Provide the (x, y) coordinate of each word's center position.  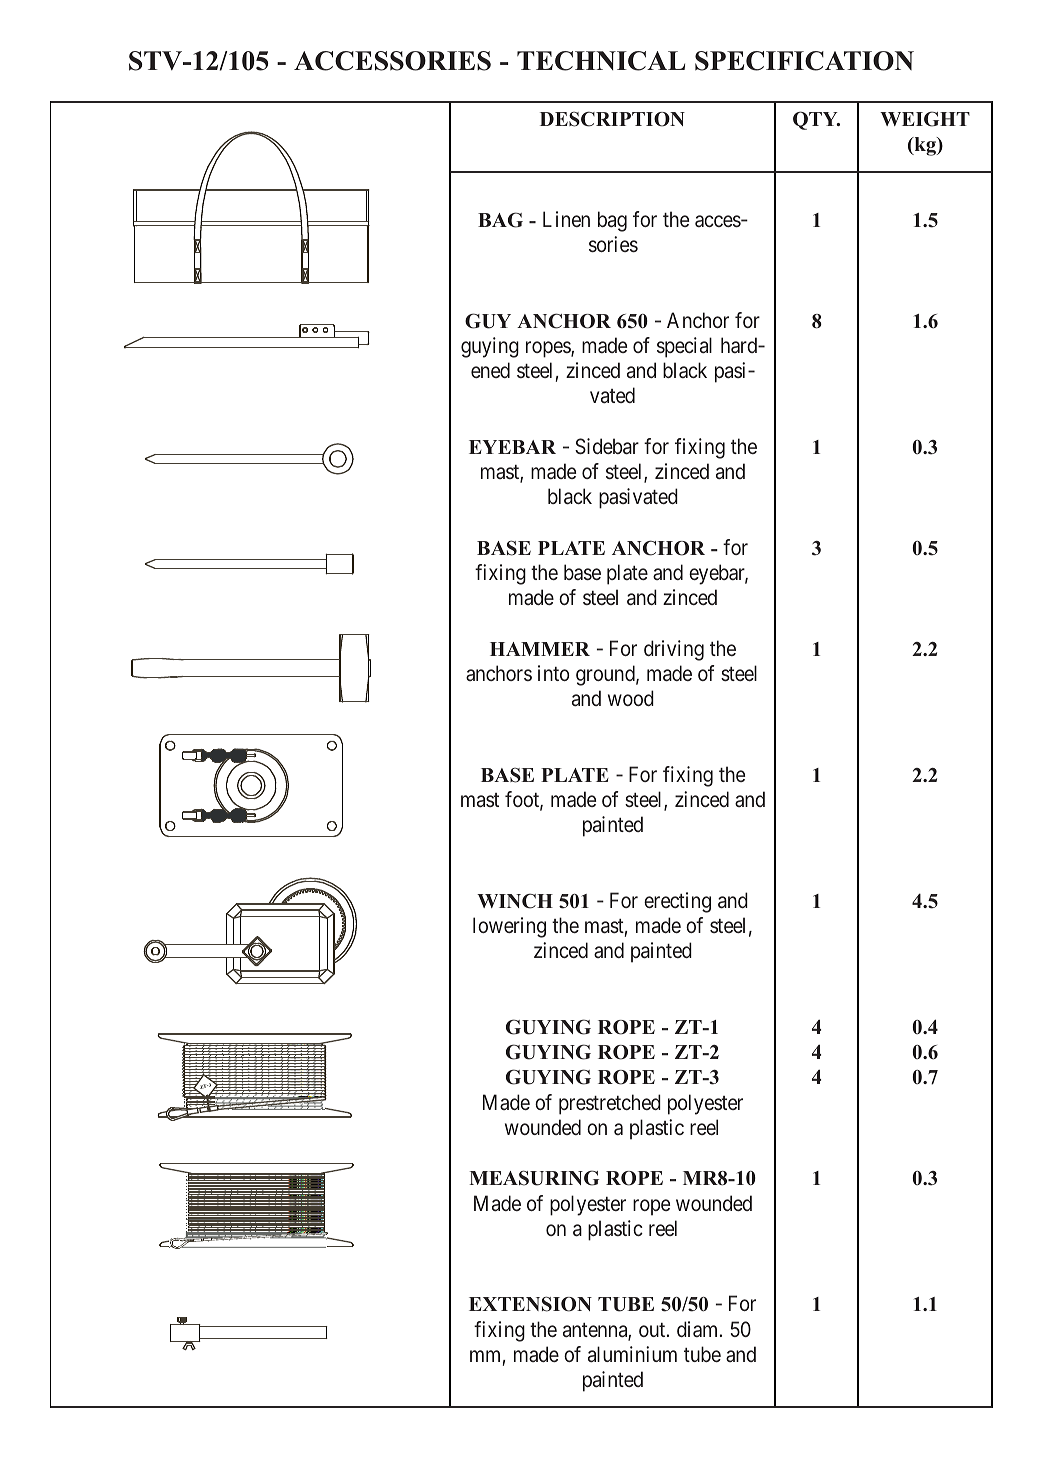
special (684, 347)
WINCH (515, 901)
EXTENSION (530, 1304)
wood (631, 698)
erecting (677, 902)
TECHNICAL (601, 61)
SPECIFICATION (804, 61)
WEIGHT (925, 119)
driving (674, 650)
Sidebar (607, 446)
